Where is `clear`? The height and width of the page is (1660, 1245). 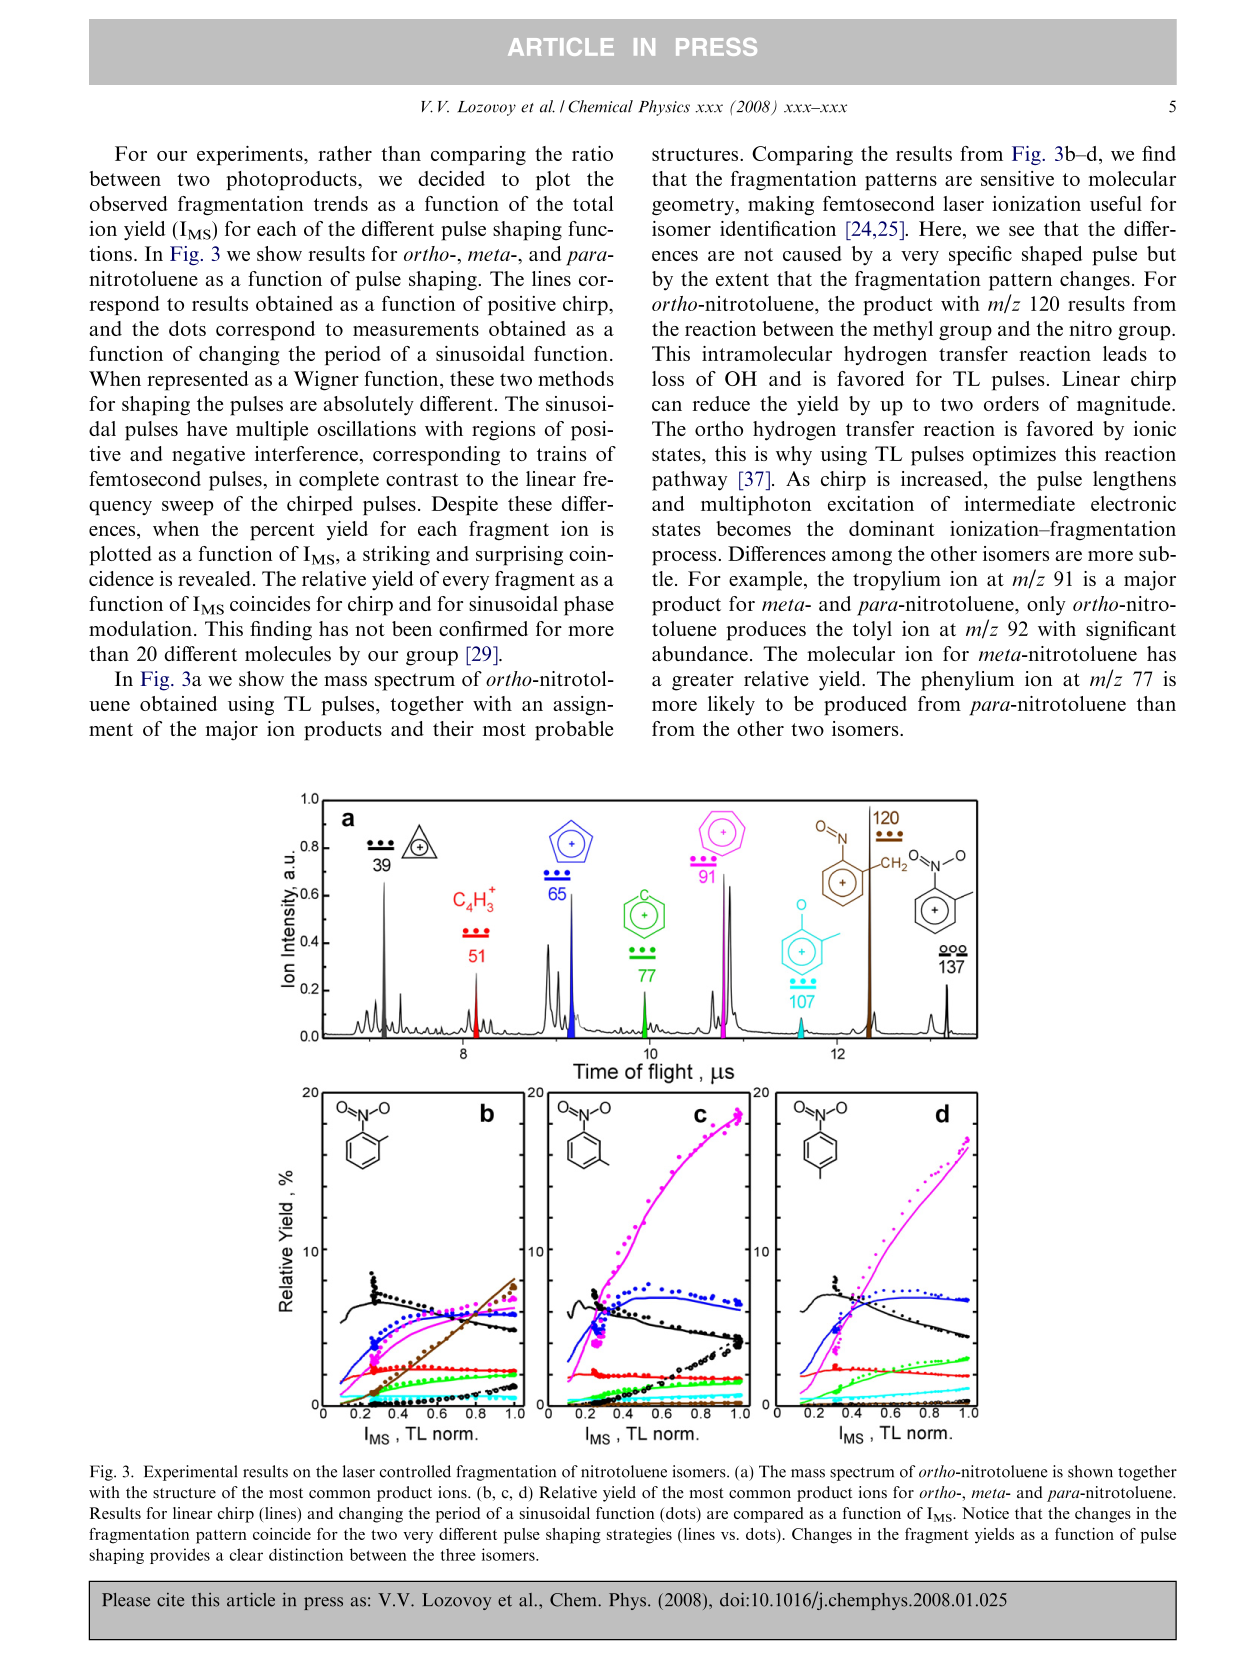
clear is located at coordinates (246, 1554).
